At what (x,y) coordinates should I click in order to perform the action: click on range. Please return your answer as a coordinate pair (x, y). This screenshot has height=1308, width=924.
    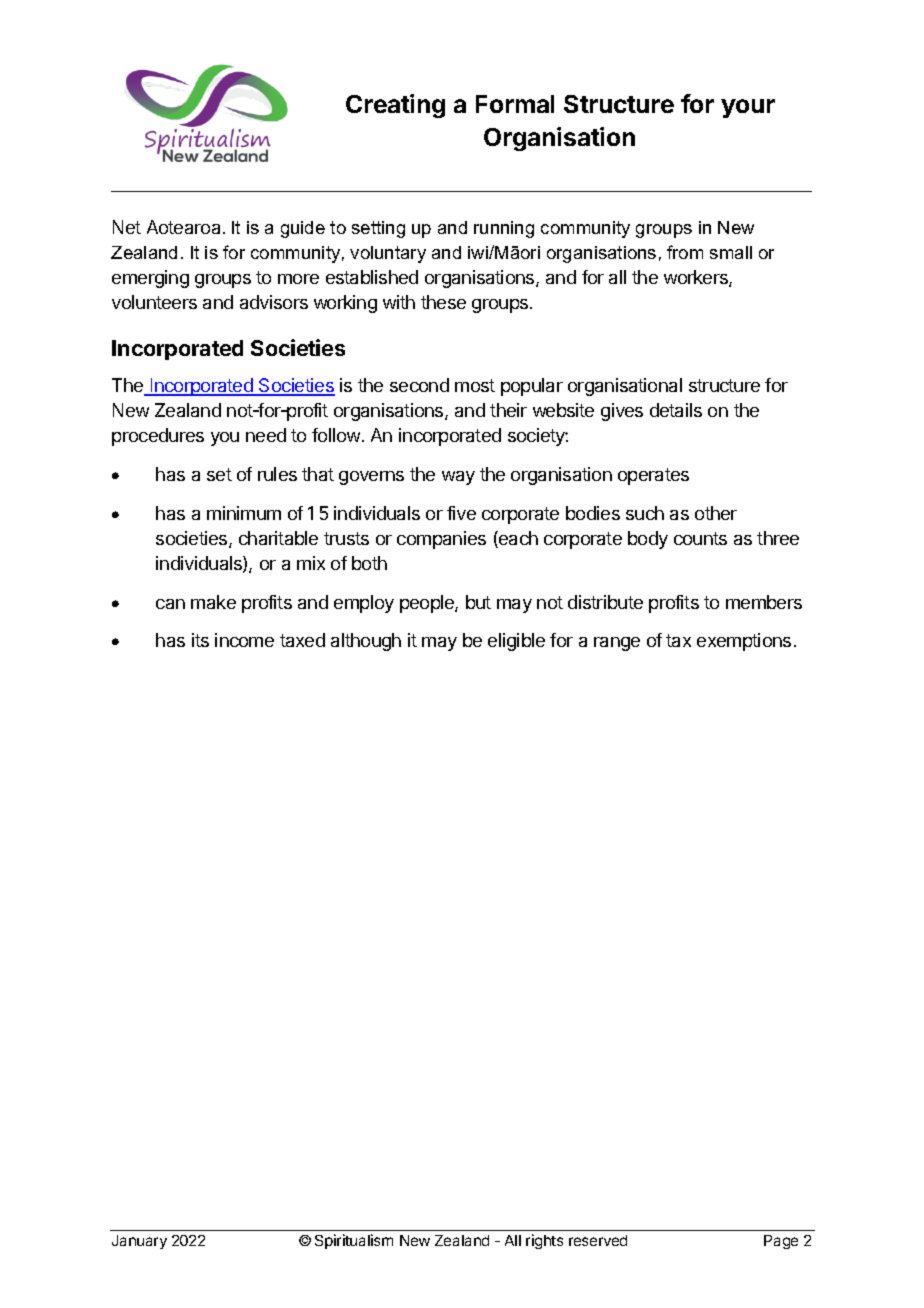
    Looking at the image, I should click on (617, 644).
